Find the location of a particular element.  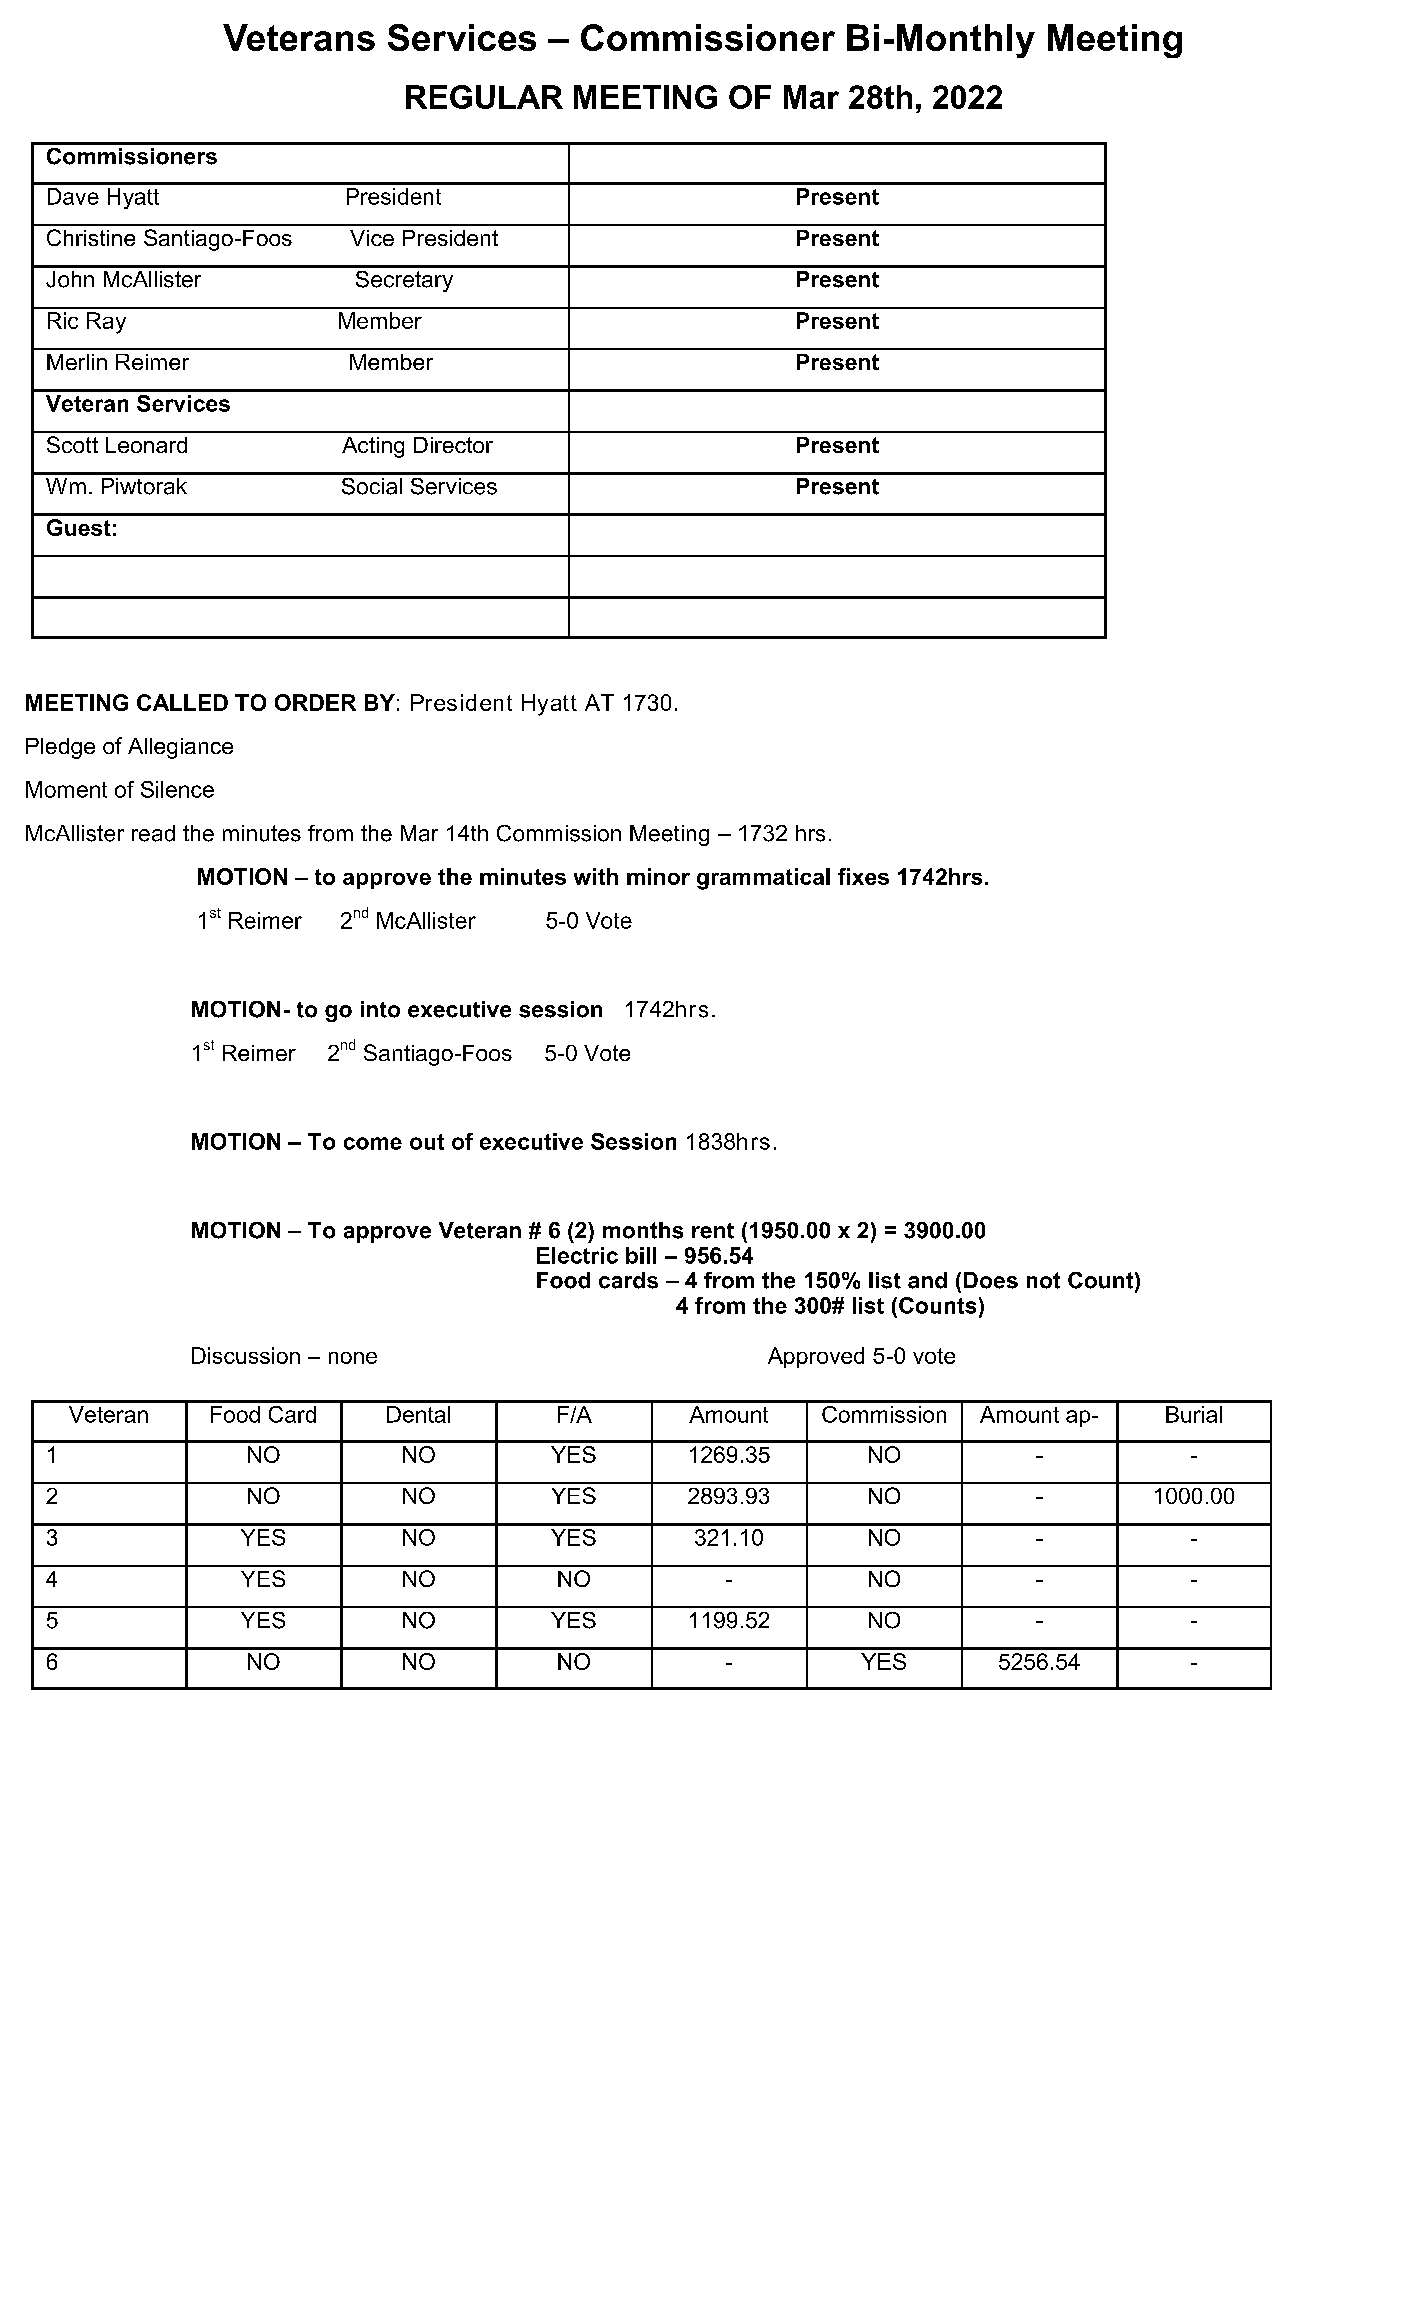

Discussion is located at coordinates (246, 1355).
